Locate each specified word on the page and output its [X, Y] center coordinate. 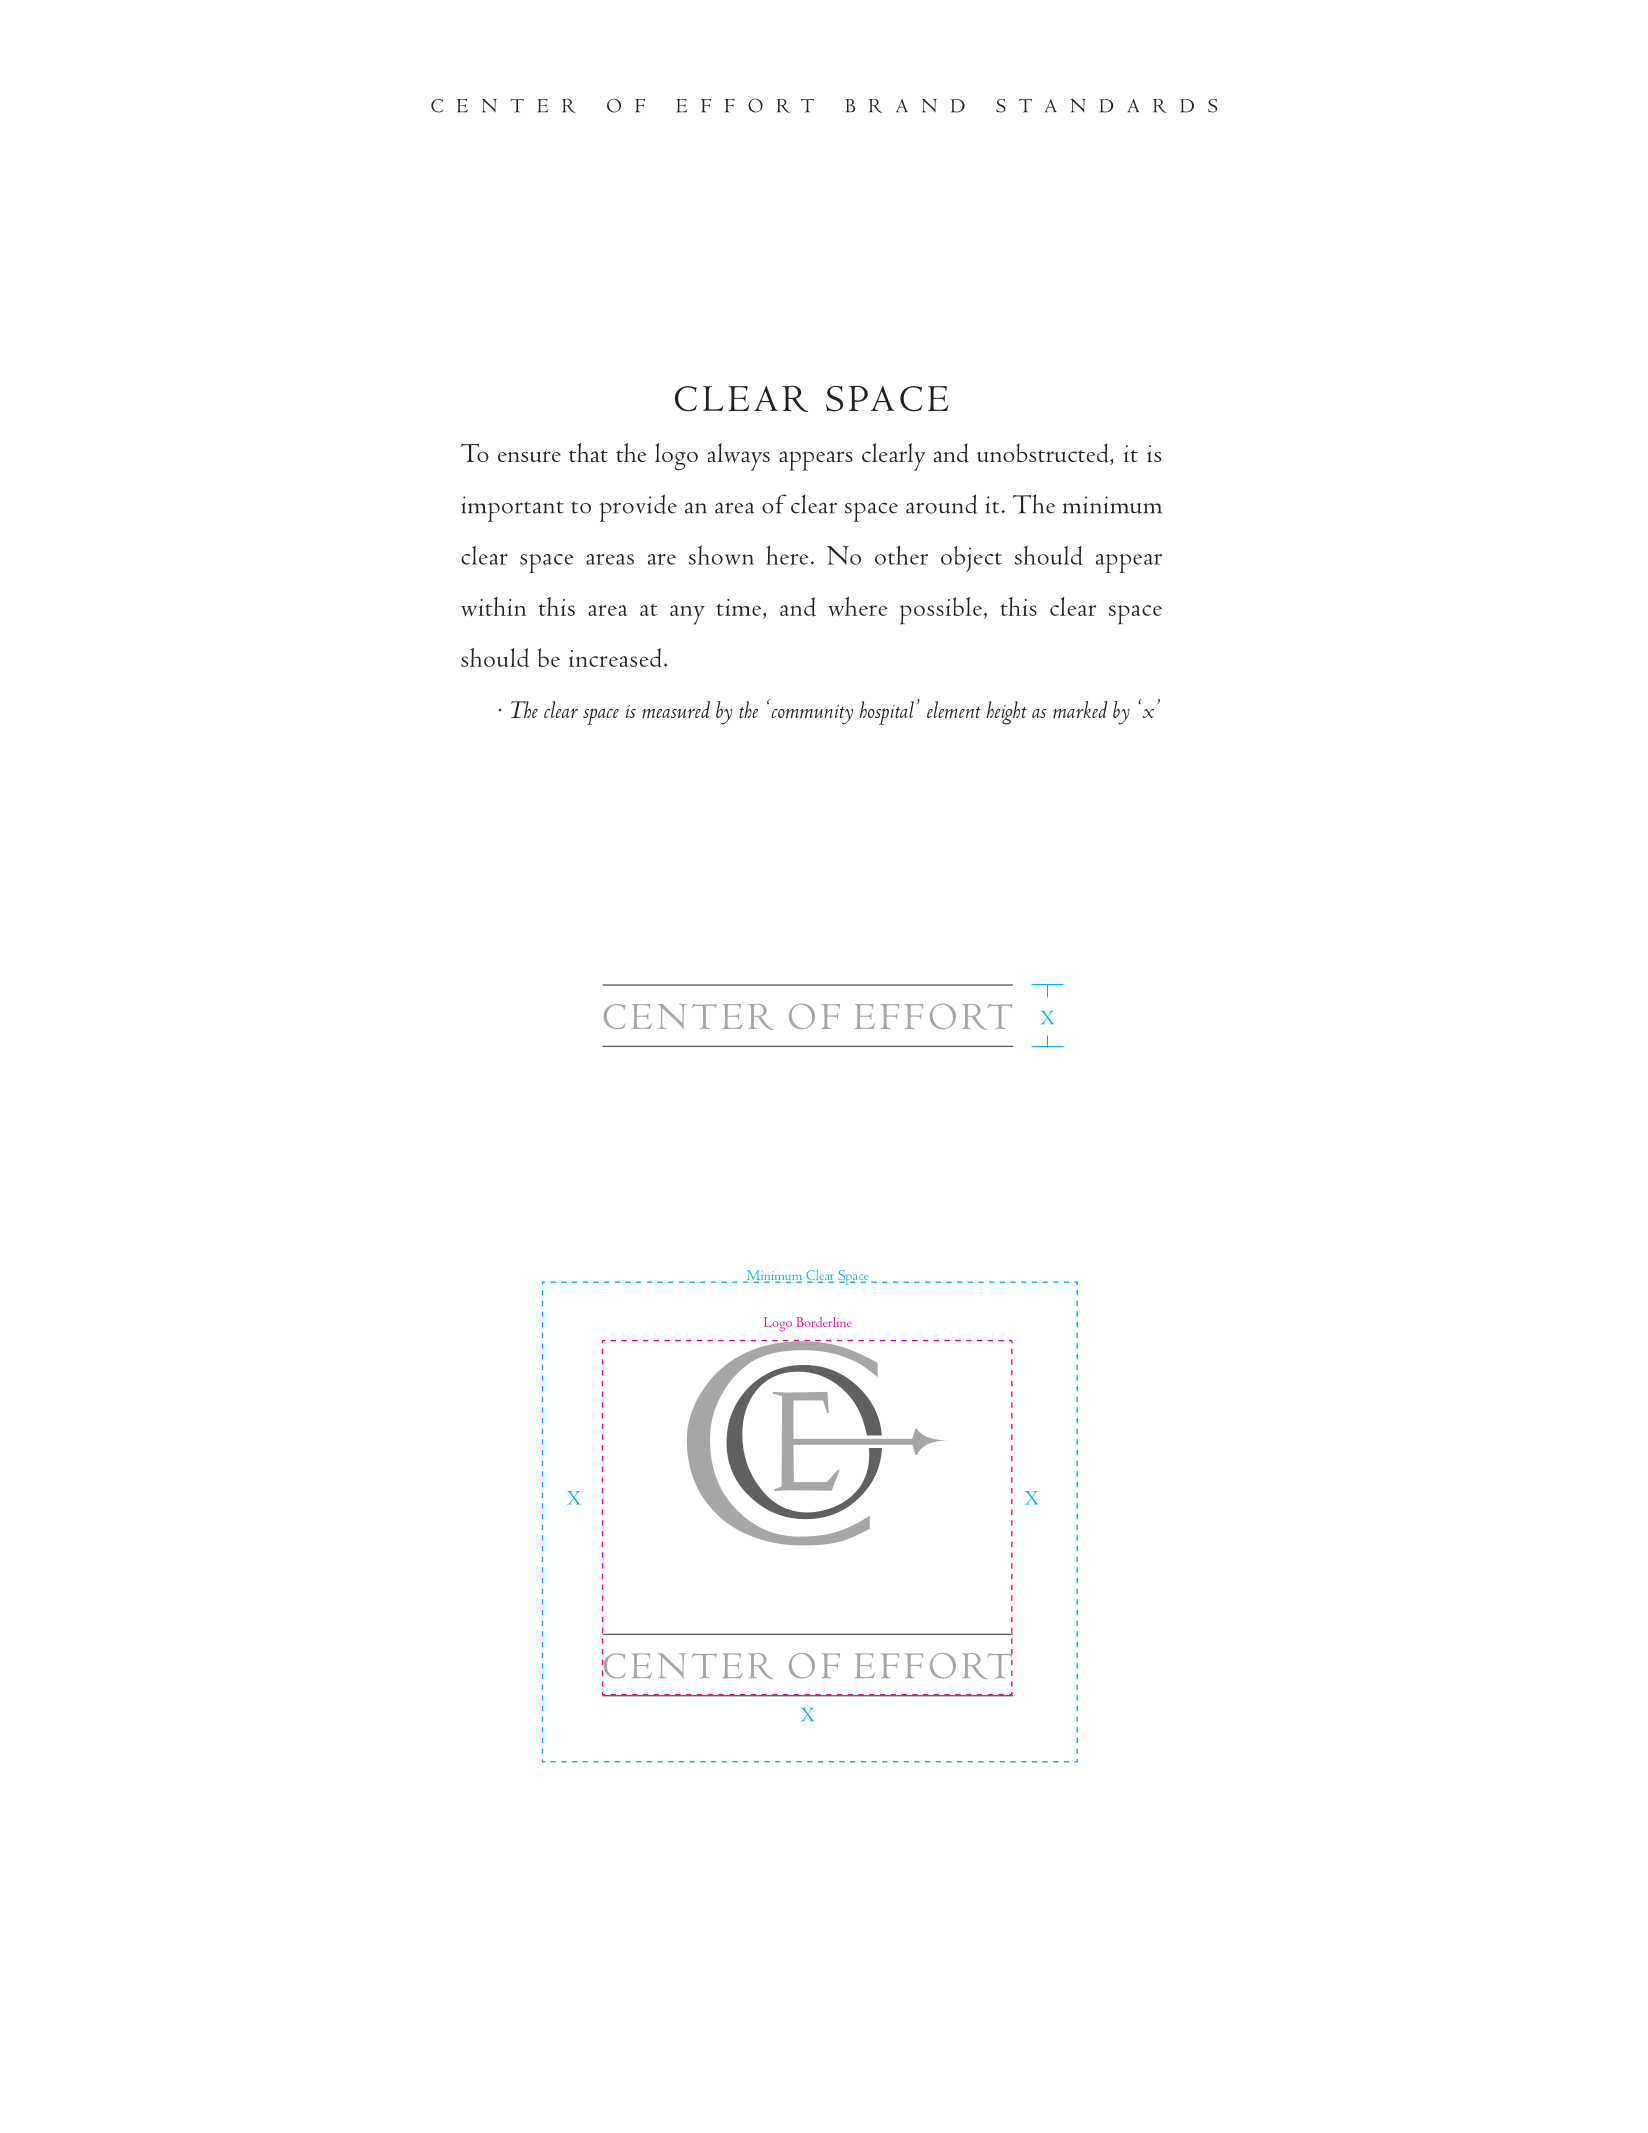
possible [941, 611]
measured [676, 709]
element [954, 710]
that [588, 452]
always [739, 457]
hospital [887, 713]
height [1007, 713]
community [812, 715]
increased [617, 658]
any [687, 615]
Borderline [824, 1322]
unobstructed [1044, 454]
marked [1080, 709]
